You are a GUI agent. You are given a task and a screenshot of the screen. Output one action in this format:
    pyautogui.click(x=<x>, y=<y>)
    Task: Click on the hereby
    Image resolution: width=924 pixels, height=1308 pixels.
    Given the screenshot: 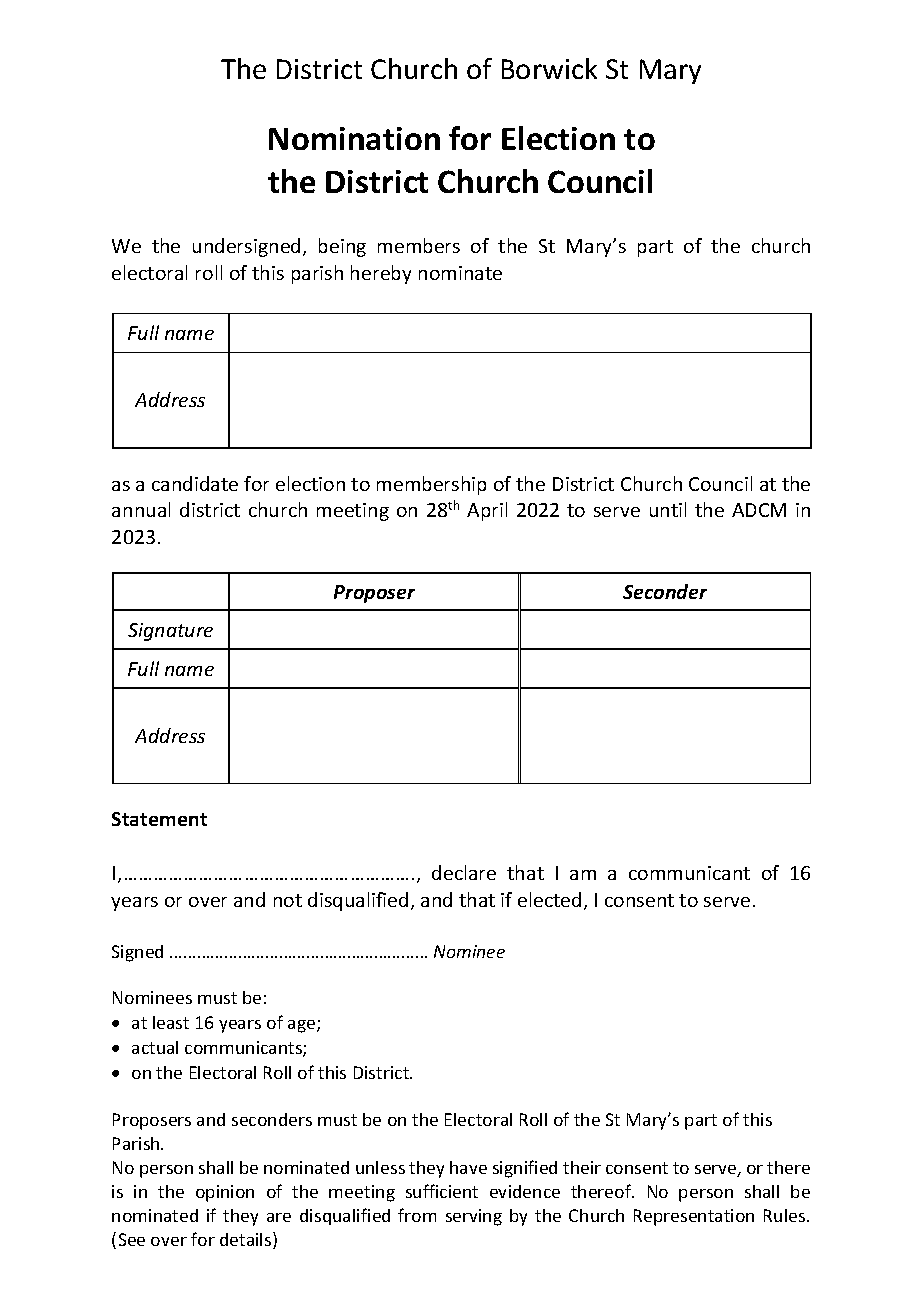 What is the action you would take?
    pyautogui.click(x=381, y=274)
